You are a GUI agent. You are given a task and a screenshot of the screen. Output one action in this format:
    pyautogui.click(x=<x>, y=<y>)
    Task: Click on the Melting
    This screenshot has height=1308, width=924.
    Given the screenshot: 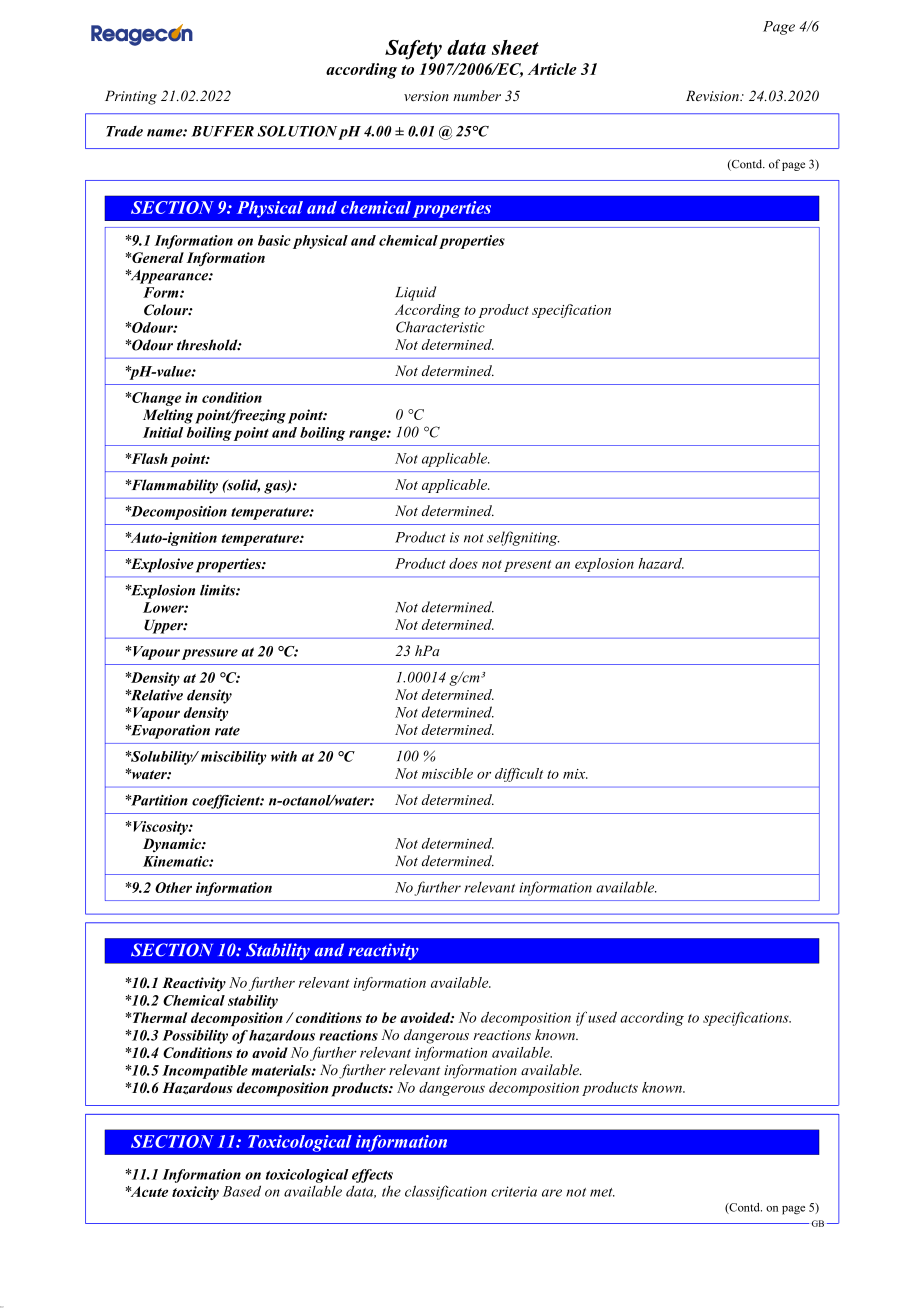 What is the action you would take?
    pyautogui.click(x=168, y=416)
